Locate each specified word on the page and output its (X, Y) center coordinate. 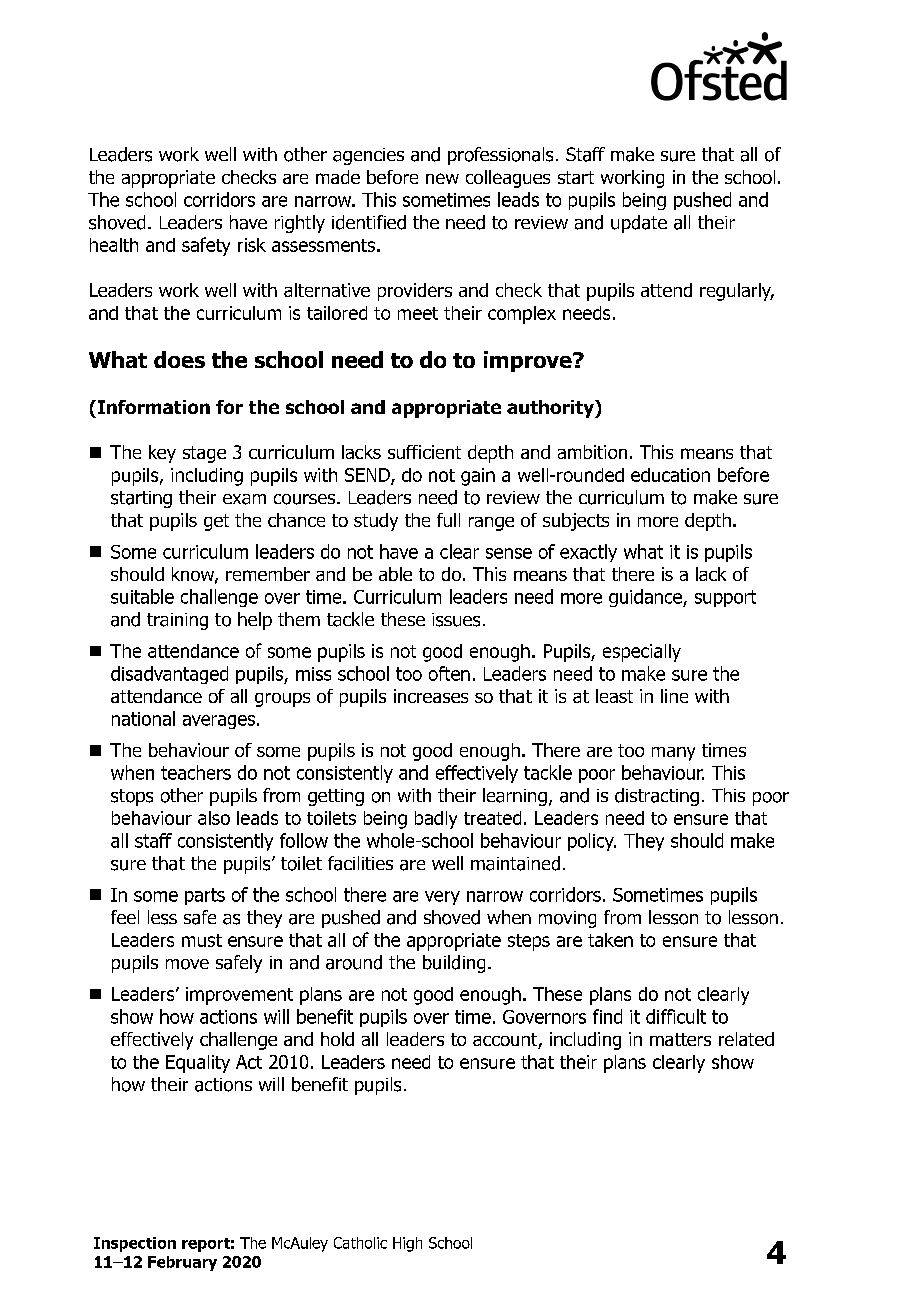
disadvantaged (169, 675)
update (639, 224)
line (674, 696)
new (442, 178)
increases (431, 696)
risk (252, 245)
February (182, 1263)
